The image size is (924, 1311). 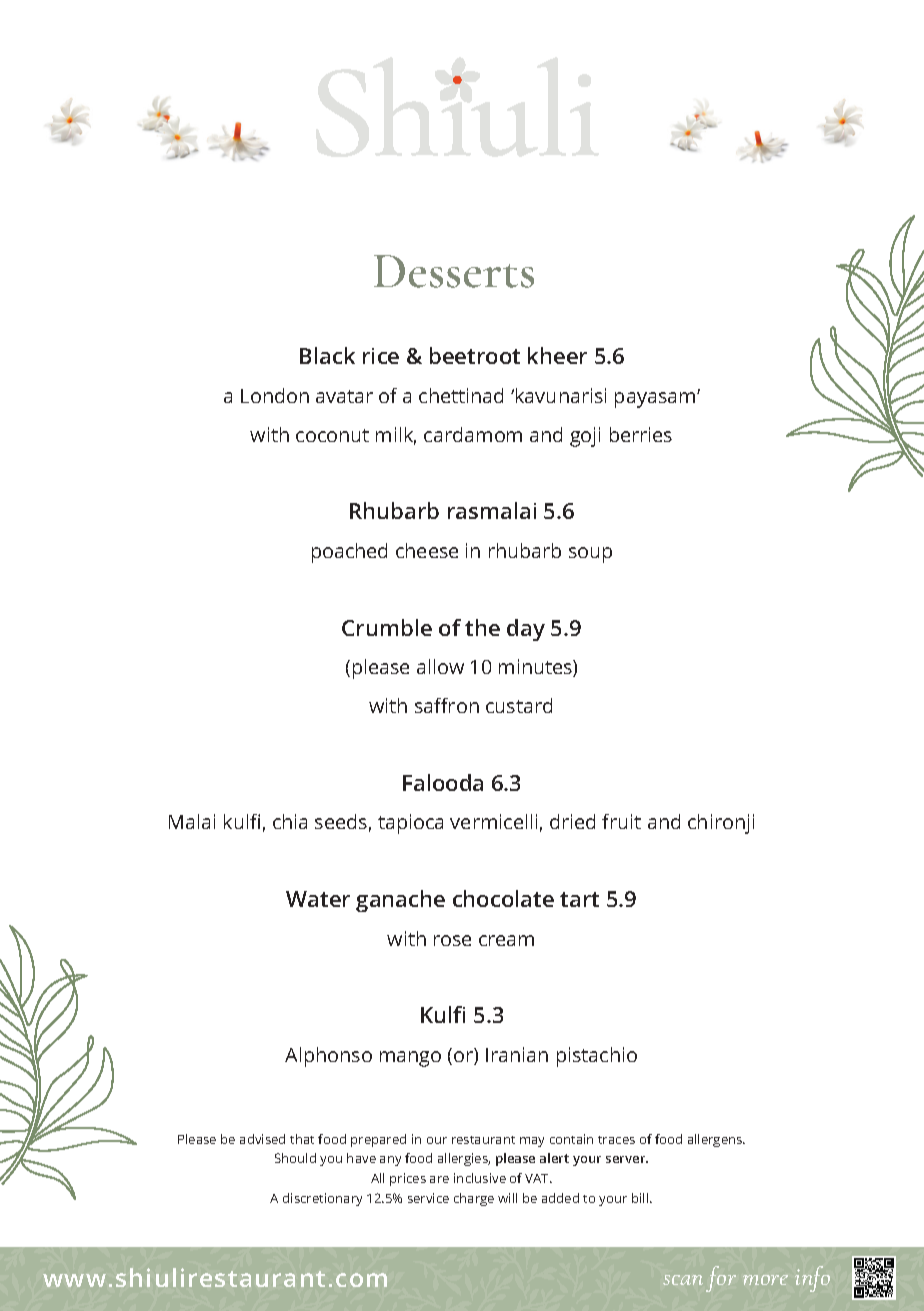 I want to click on Alphonso, so click(x=328, y=1057).
